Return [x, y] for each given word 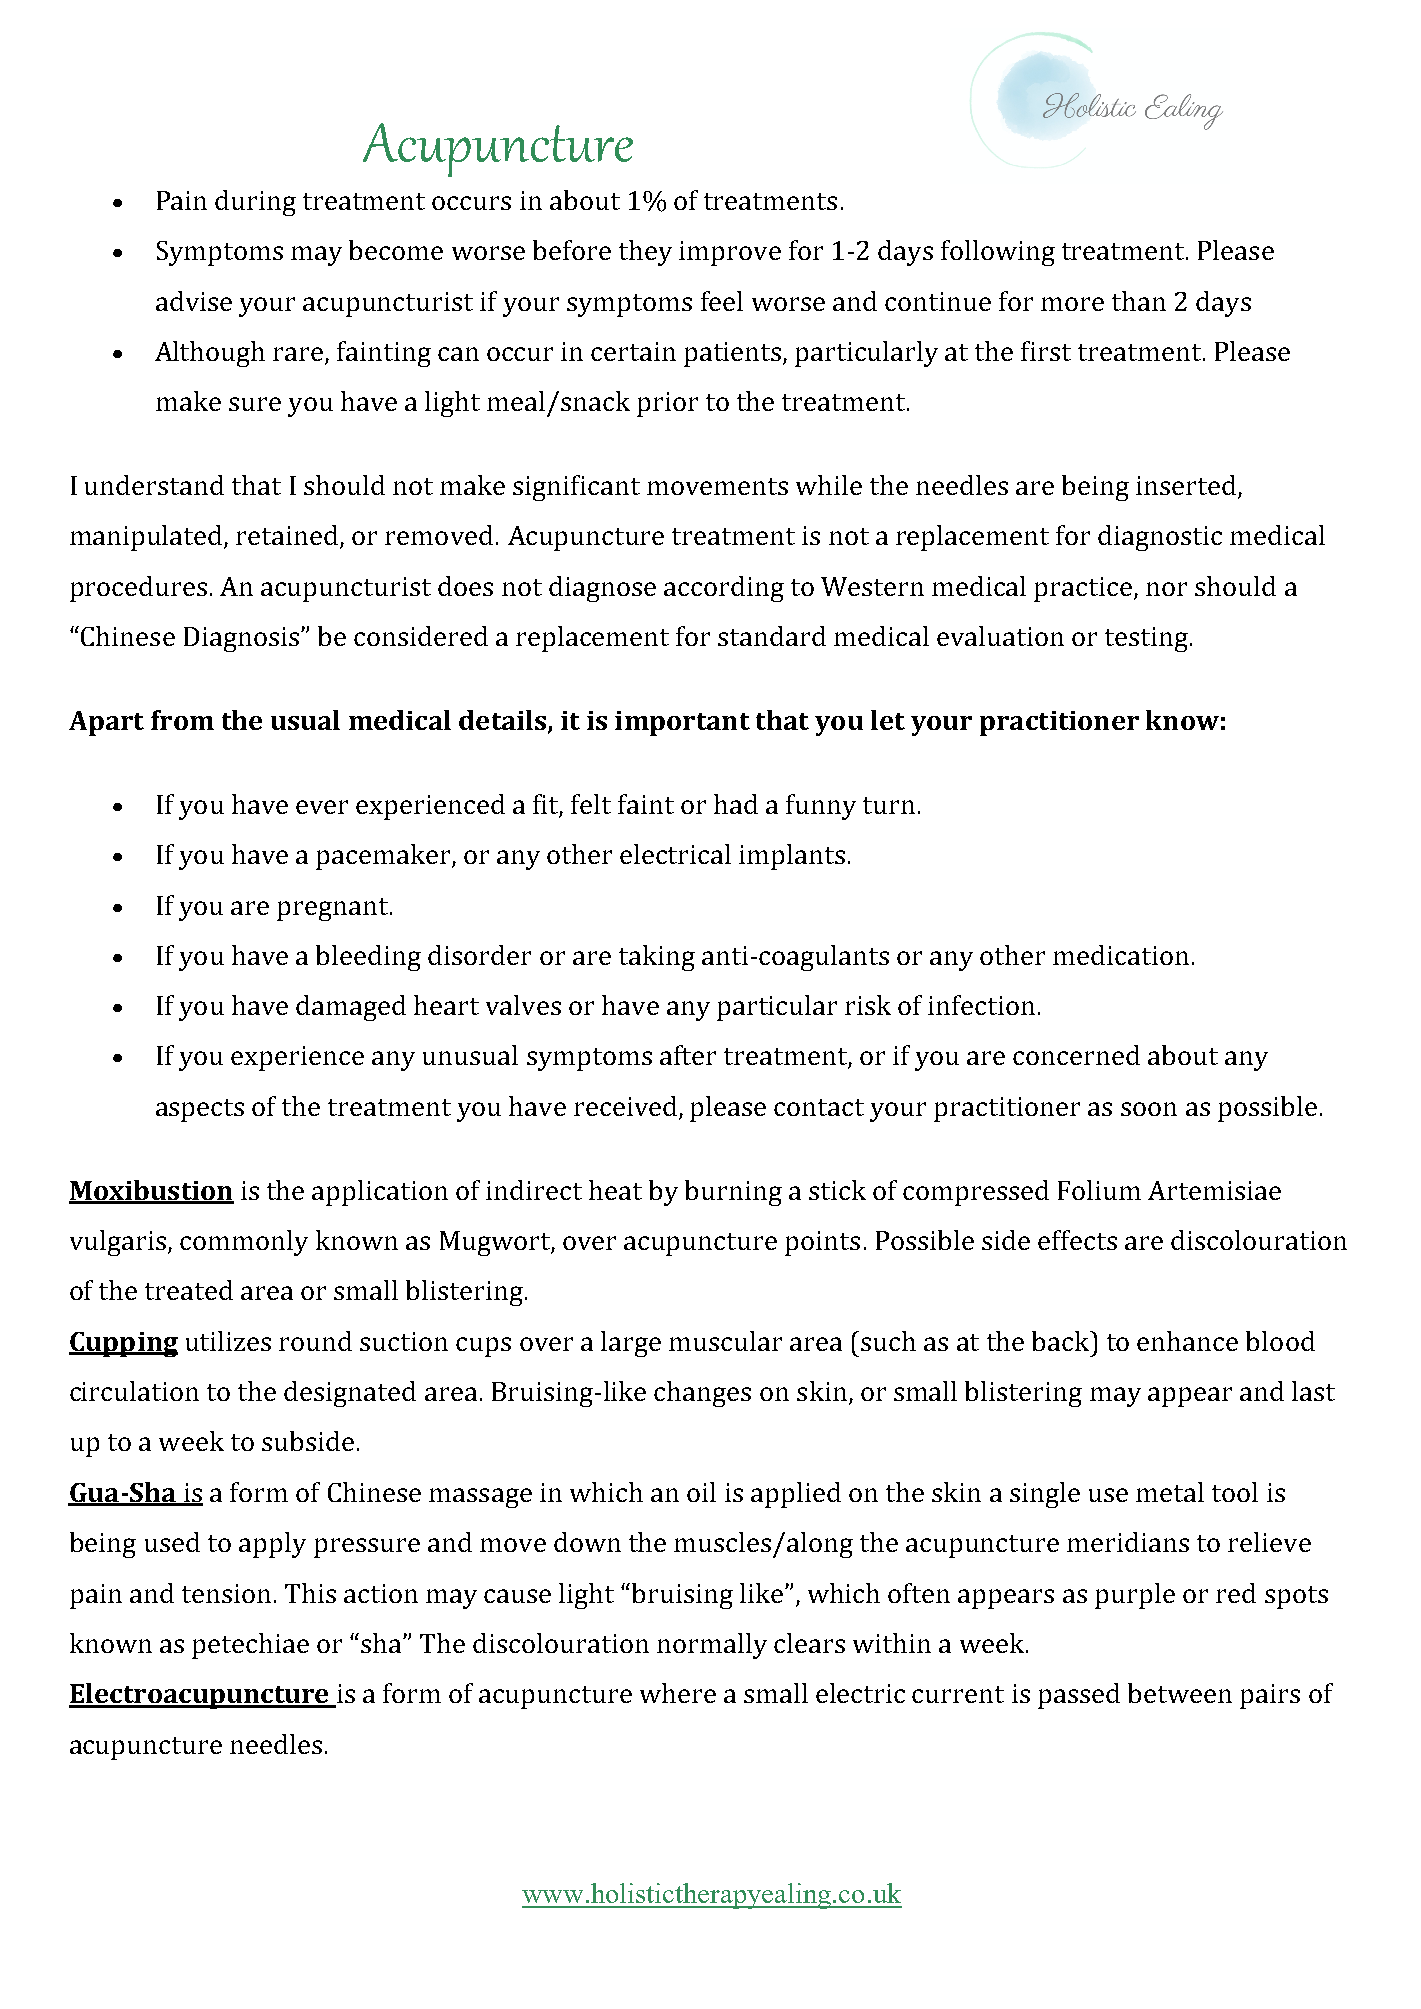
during [255, 203]
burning [733, 1193]
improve [730, 253]
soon [1149, 1109]
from [182, 720]
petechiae [250, 1646]
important [682, 723]
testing [1148, 639]
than [1139, 301]
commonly [244, 1243]
